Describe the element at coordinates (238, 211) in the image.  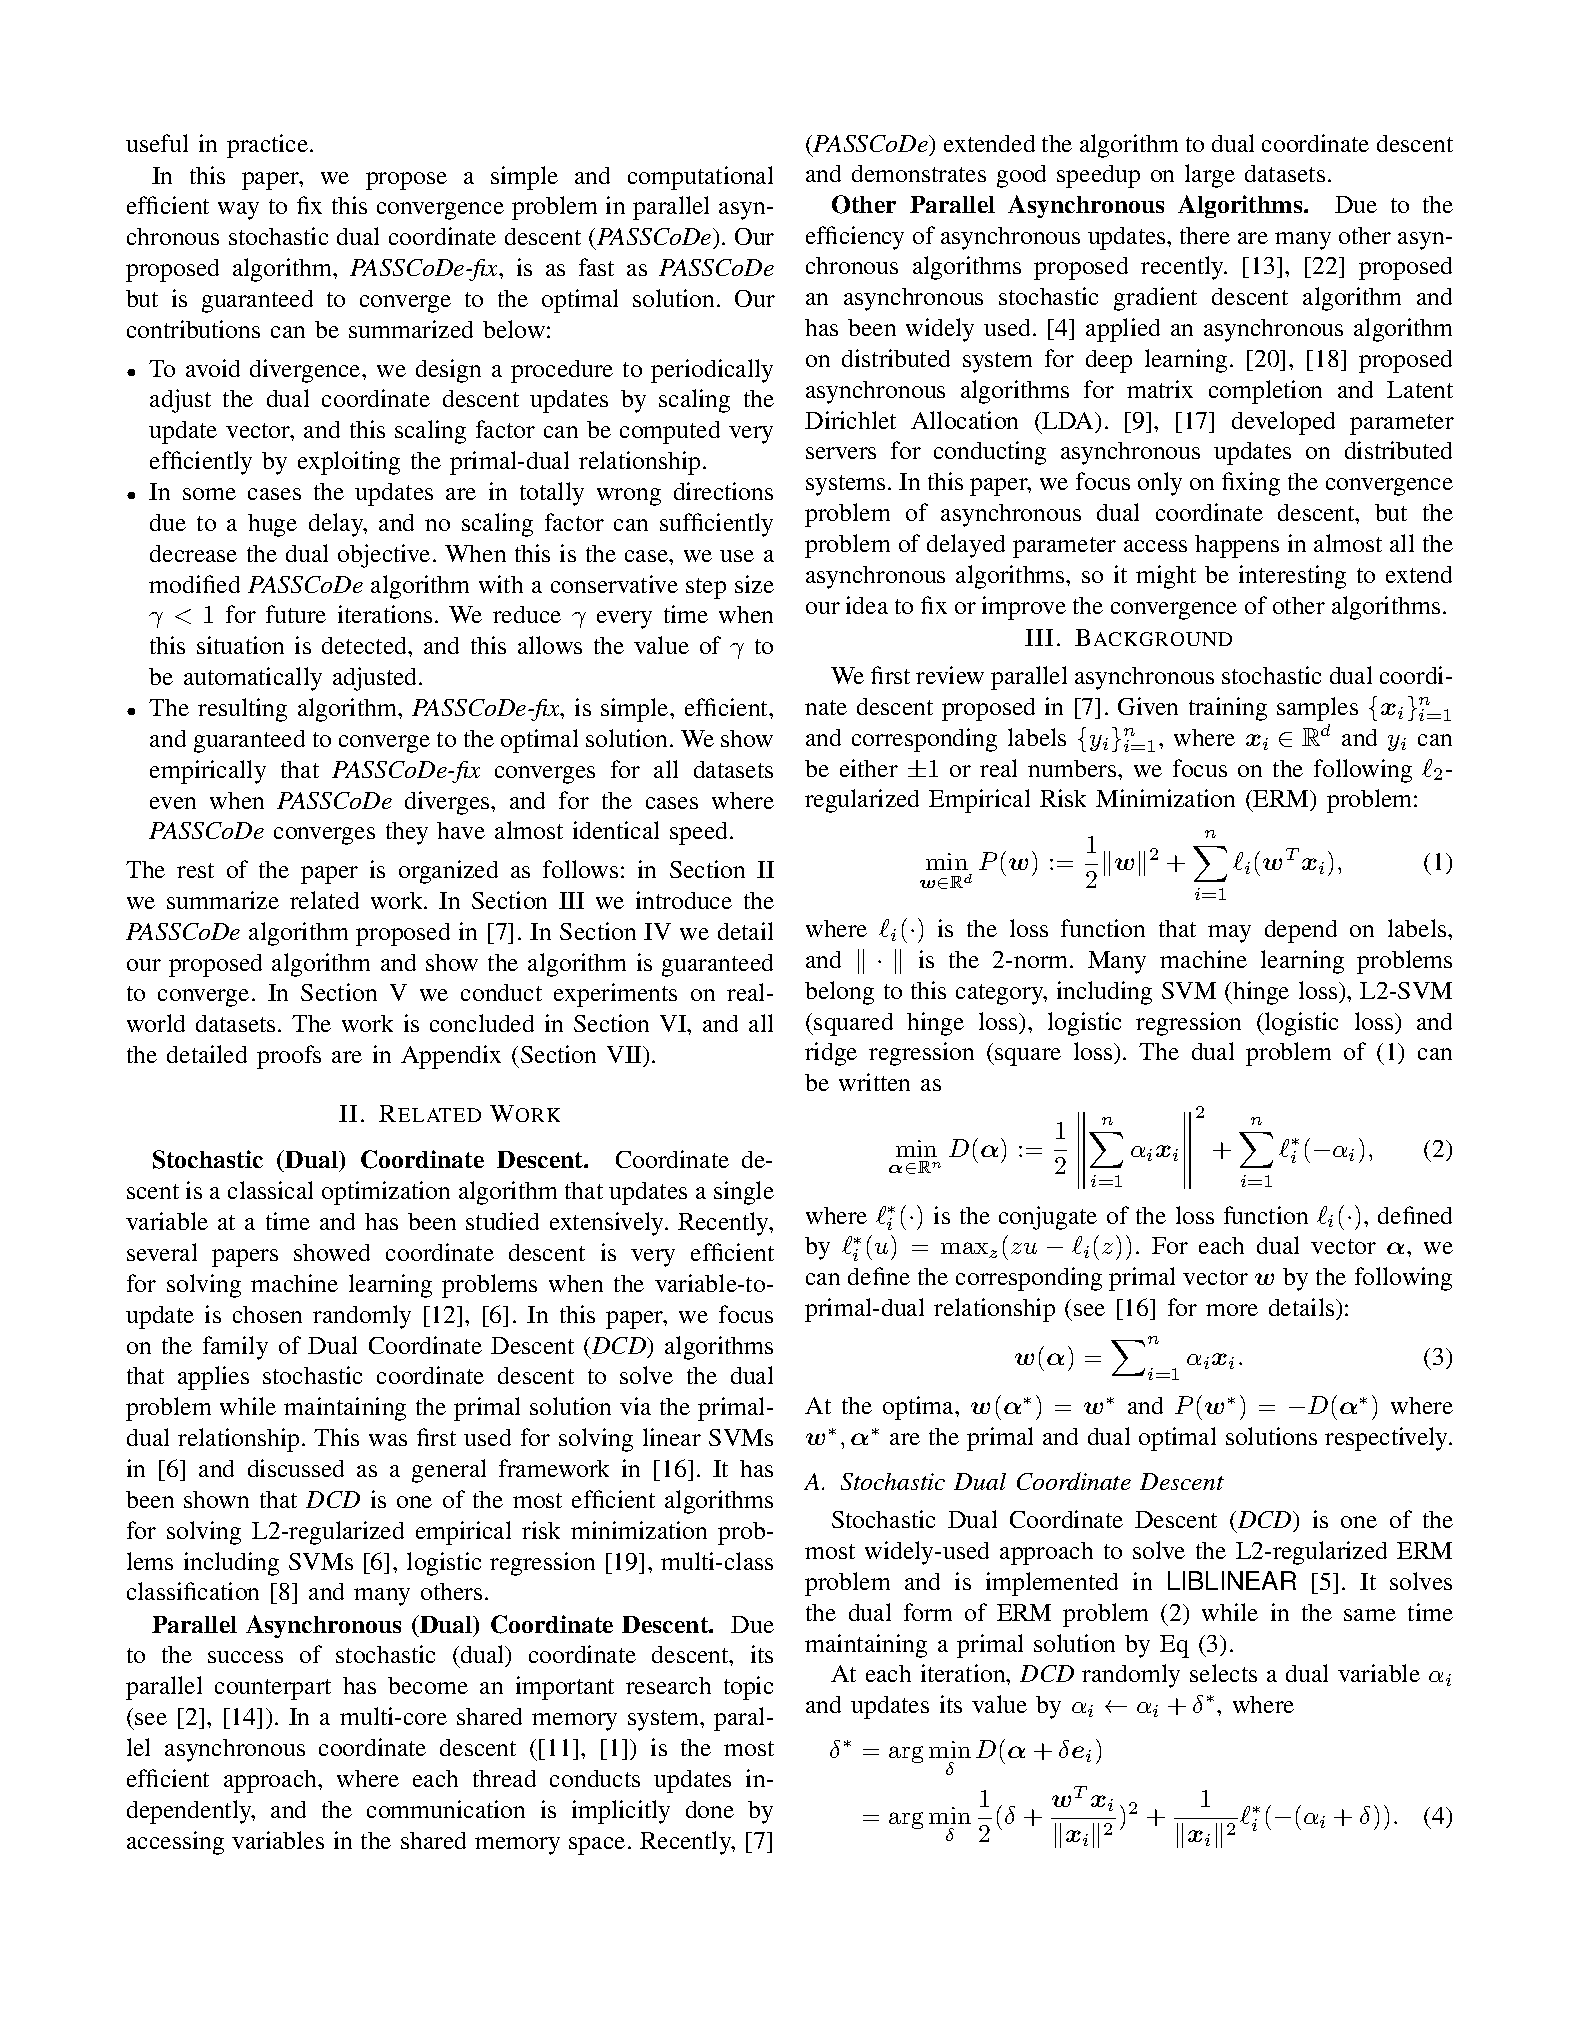
I see `way` at that location.
